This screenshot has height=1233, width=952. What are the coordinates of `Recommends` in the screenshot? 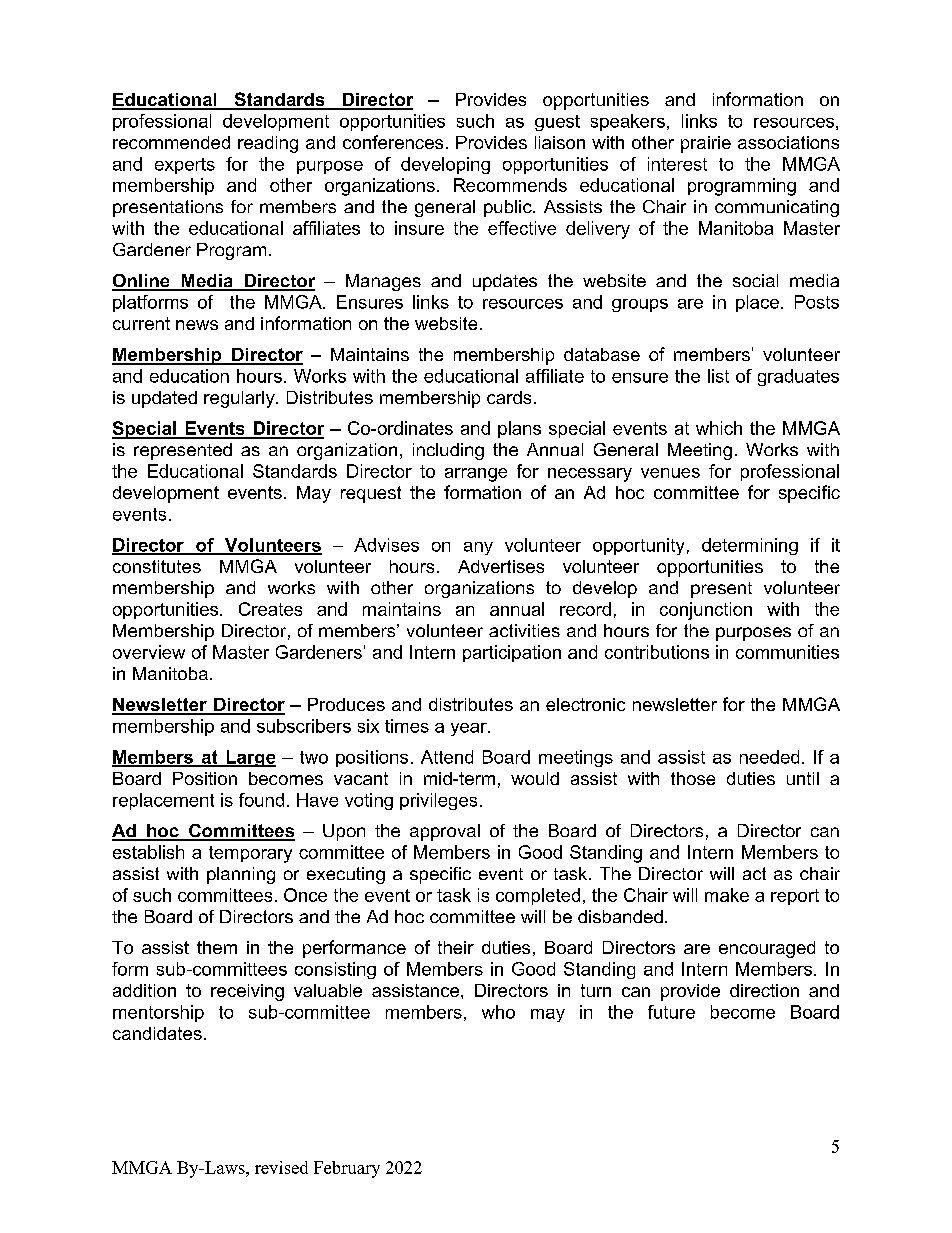 It's located at (510, 185).
